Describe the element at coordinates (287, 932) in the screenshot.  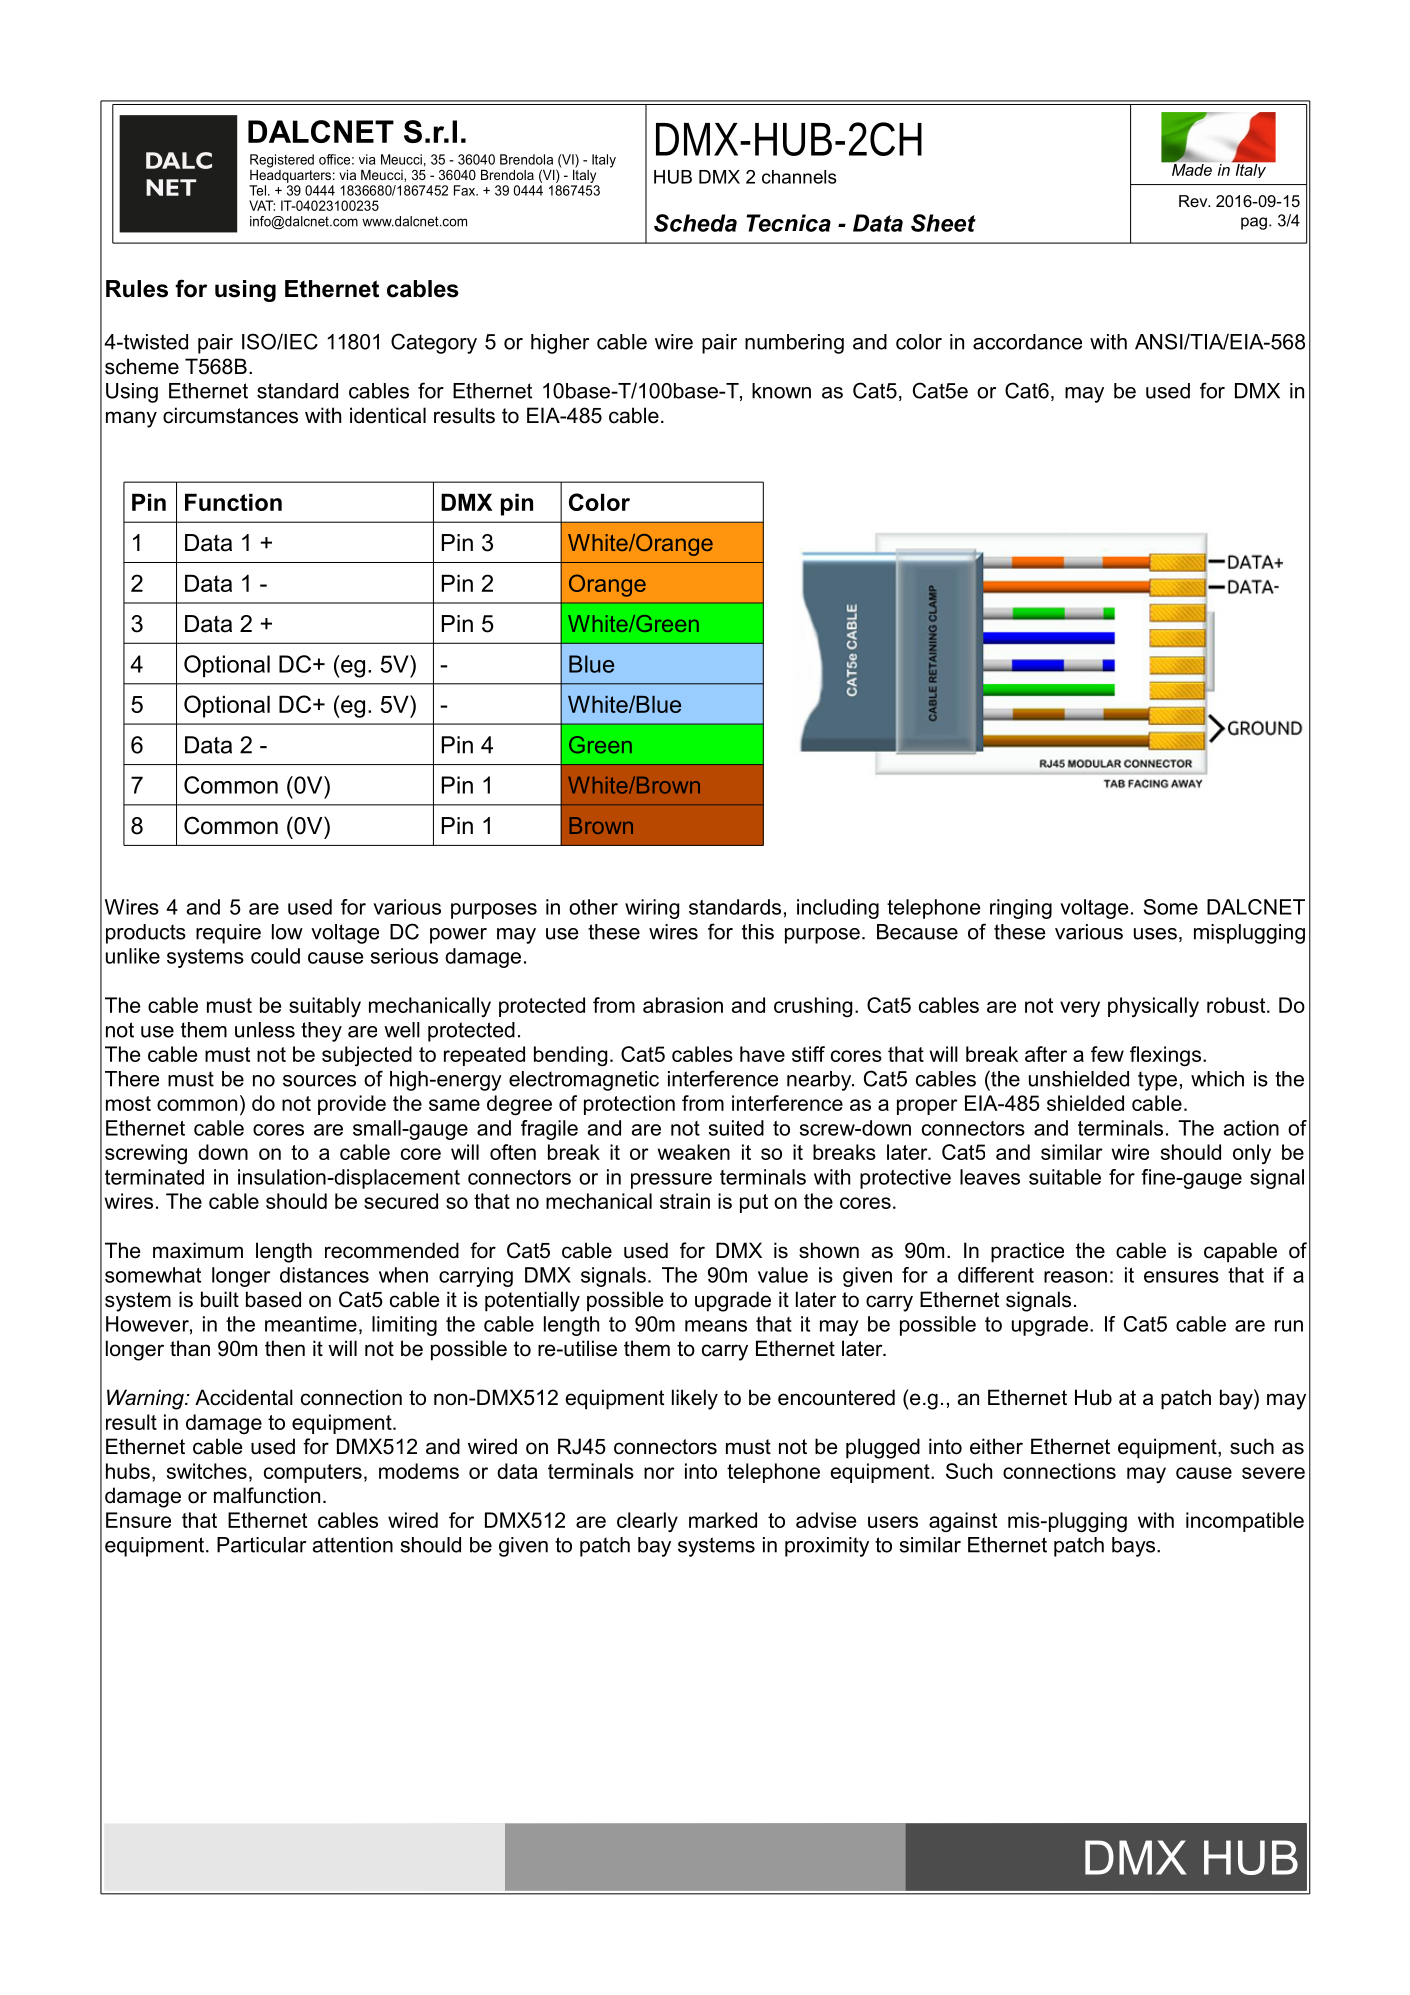
I see `low` at that location.
